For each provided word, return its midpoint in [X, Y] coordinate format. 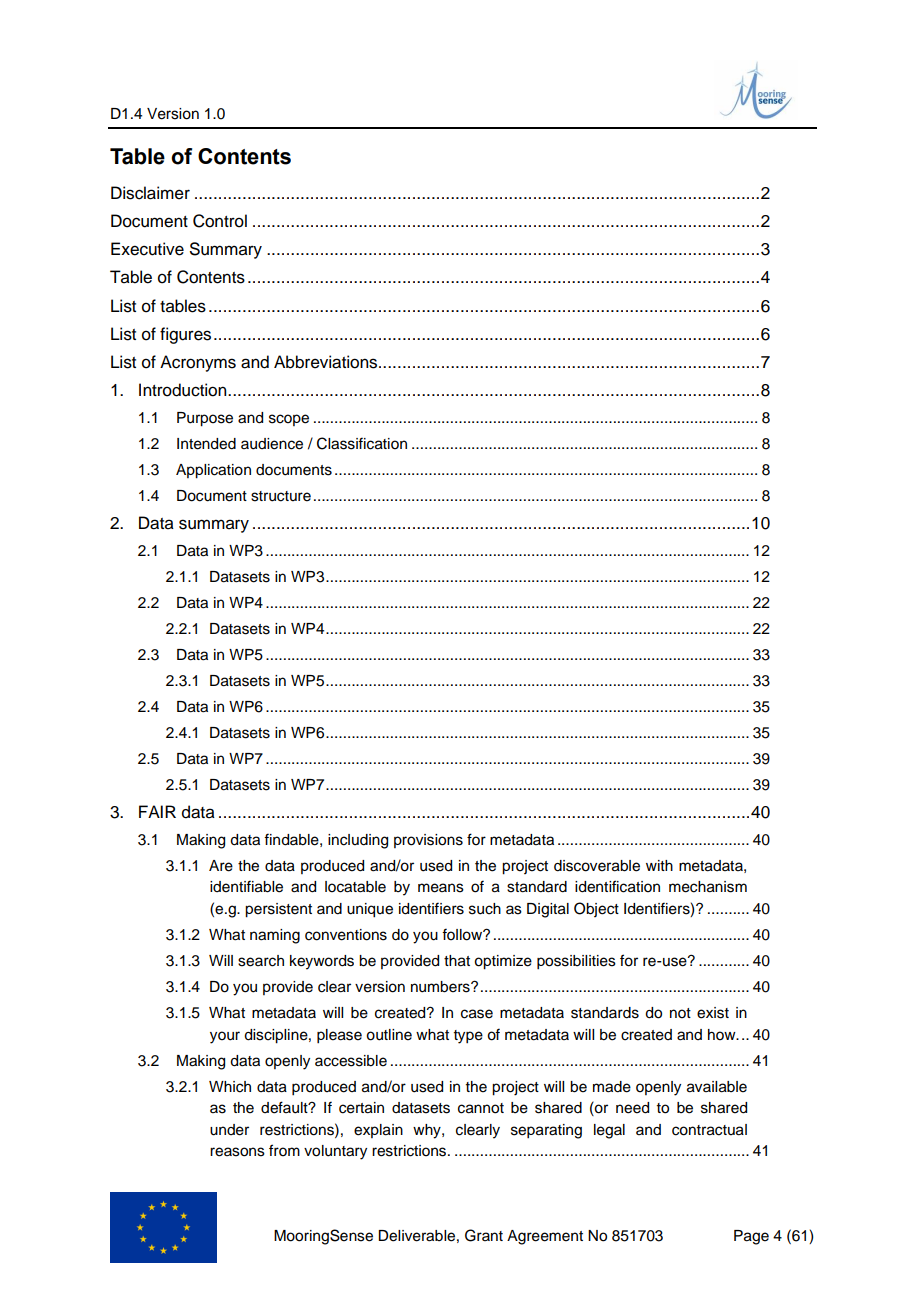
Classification [362, 443]
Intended [206, 444]
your [225, 1037]
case [477, 1014]
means [441, 888]
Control [220, 221]
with [659, 865]
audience [272, 444]
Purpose [205, 419]
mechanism [708, 887]
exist [713, 1013]
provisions [428, 841]
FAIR [157, 811]
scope [289, 420]
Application [213, 471]
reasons [237, 1152]
